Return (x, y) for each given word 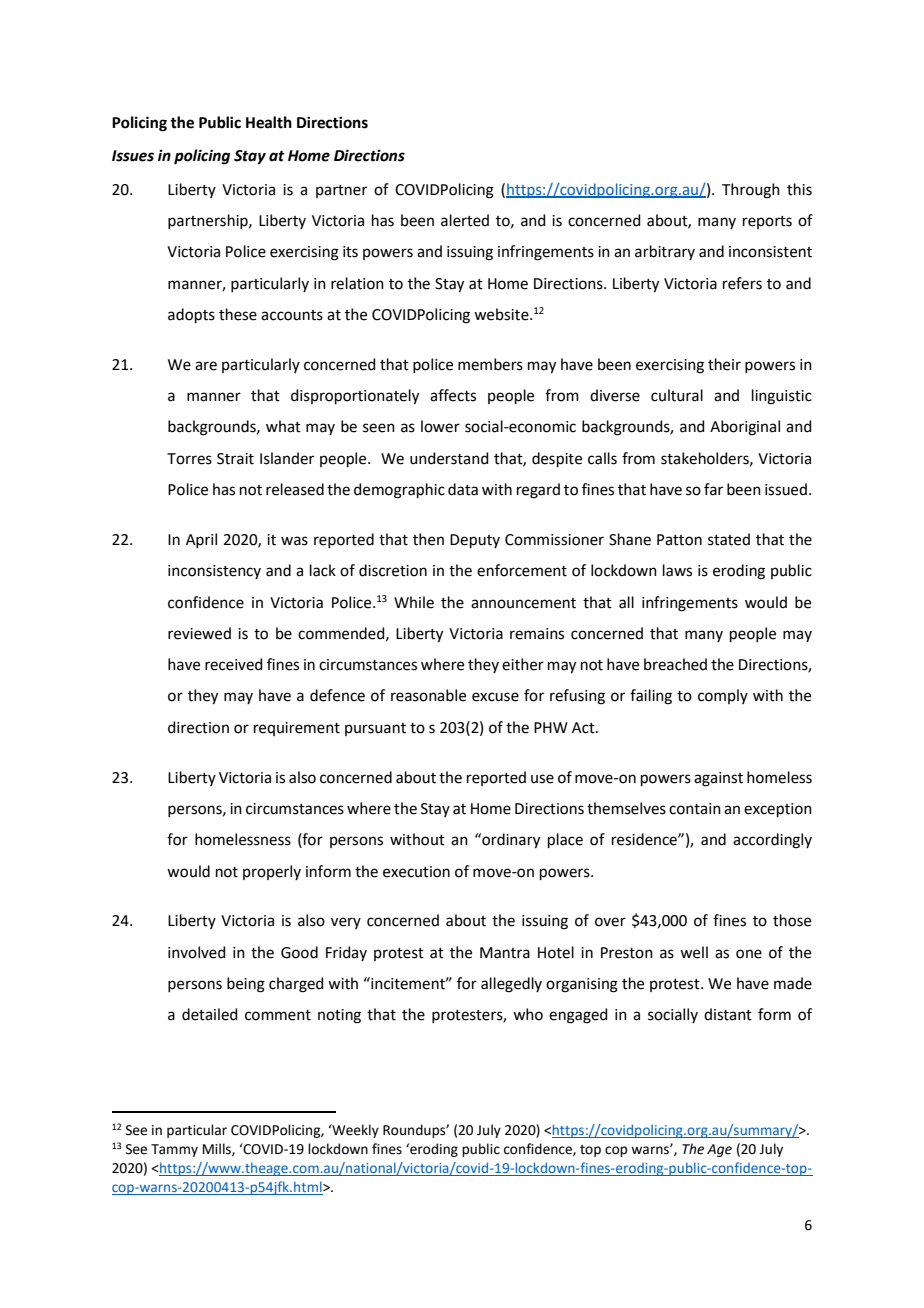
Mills (218, 1149)
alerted (465, 220)
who (528, 1014)
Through (751, 191)
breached (675, 664)
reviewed (199, 633)
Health (269, 122)
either (523, 664)
